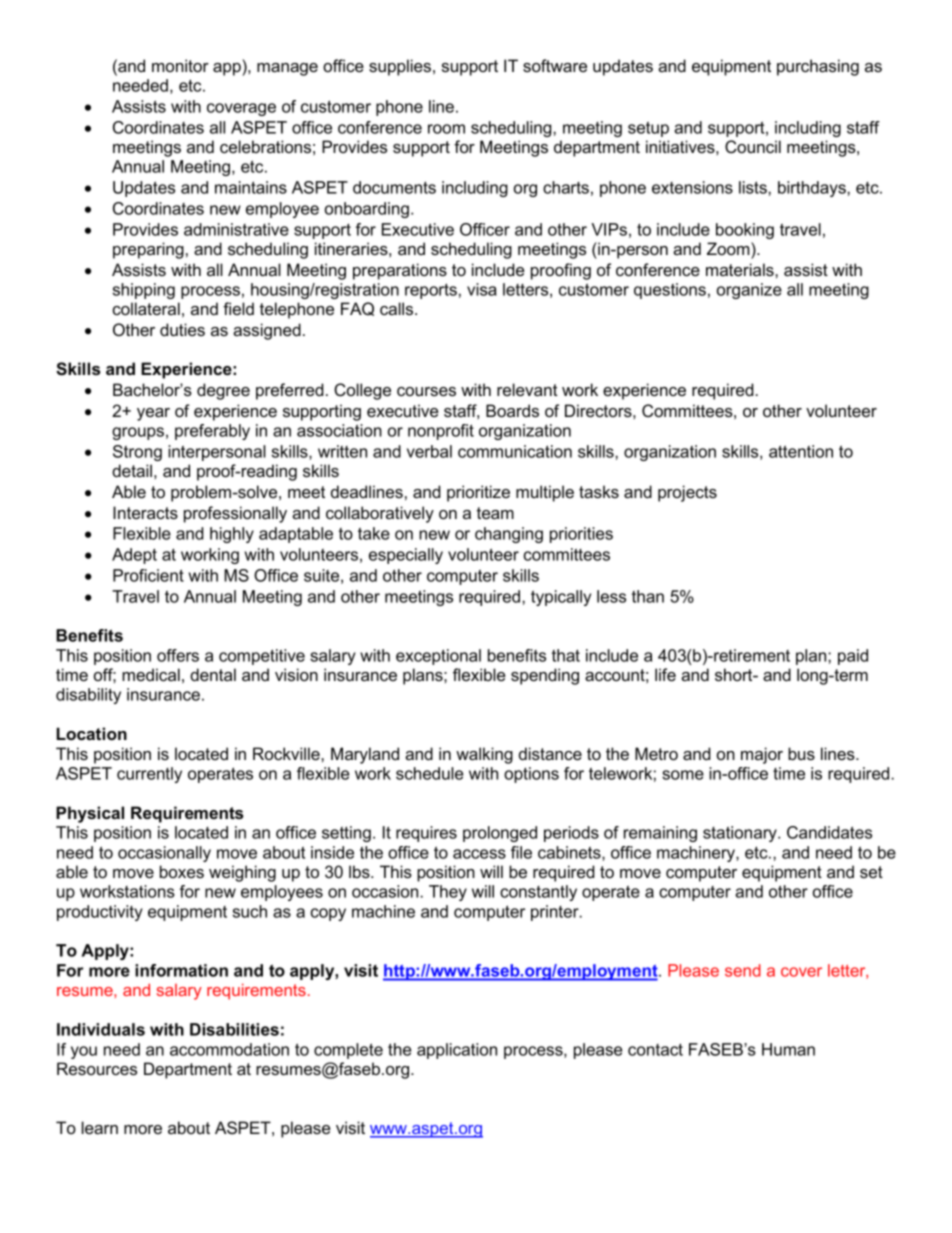 This page has width=952, height=1233. Describe the element at coordinates (457, 1051) in the page. I see `application` at that location.
